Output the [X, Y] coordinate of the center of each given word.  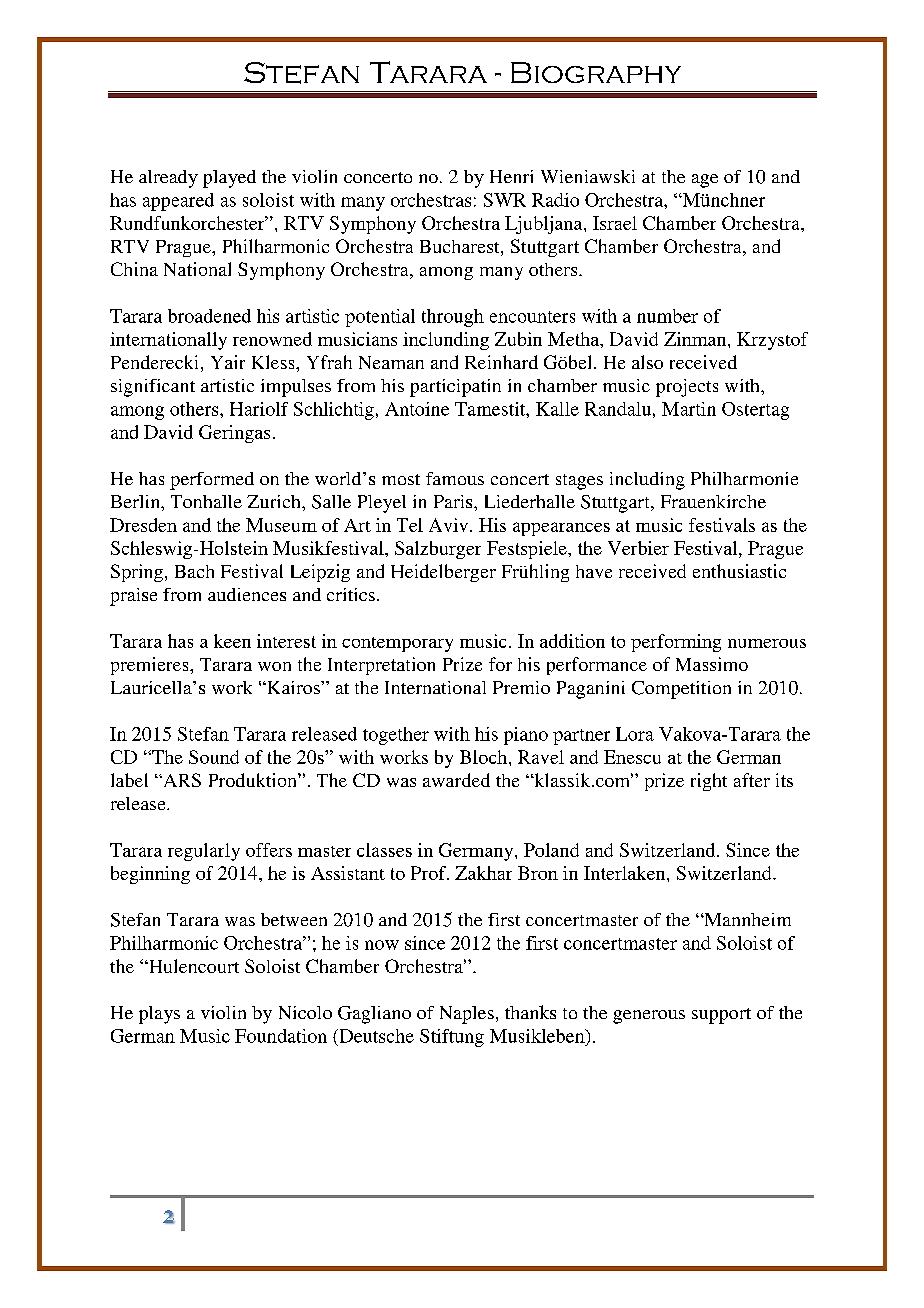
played [229, 179]
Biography [596, 72]
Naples [467, 1015]
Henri [511, 176]
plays [159, 1015]
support [721, 1016]
